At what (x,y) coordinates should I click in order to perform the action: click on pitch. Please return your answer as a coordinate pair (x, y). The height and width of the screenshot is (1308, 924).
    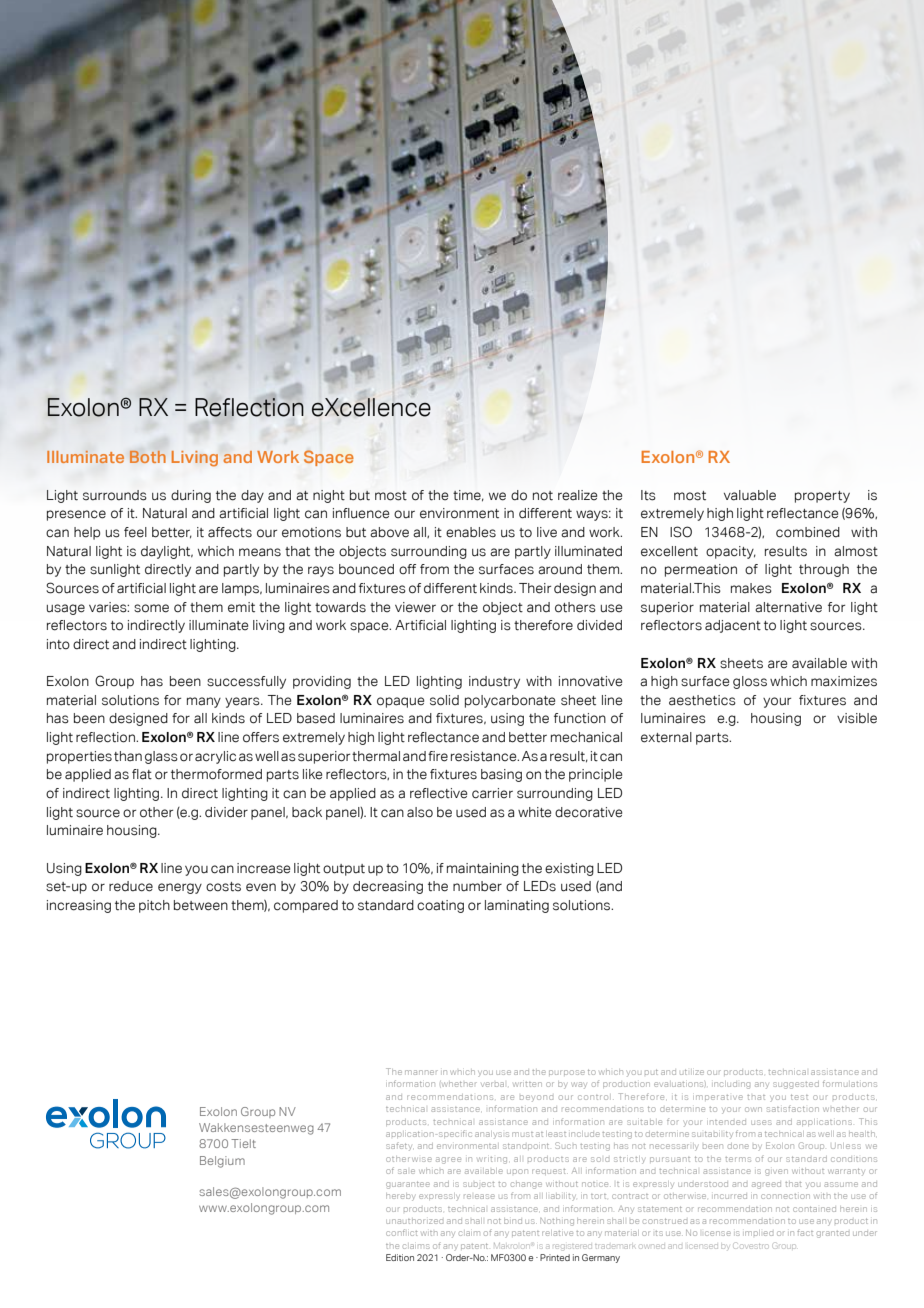
    Looking at the image, I should click on (154, 906).
